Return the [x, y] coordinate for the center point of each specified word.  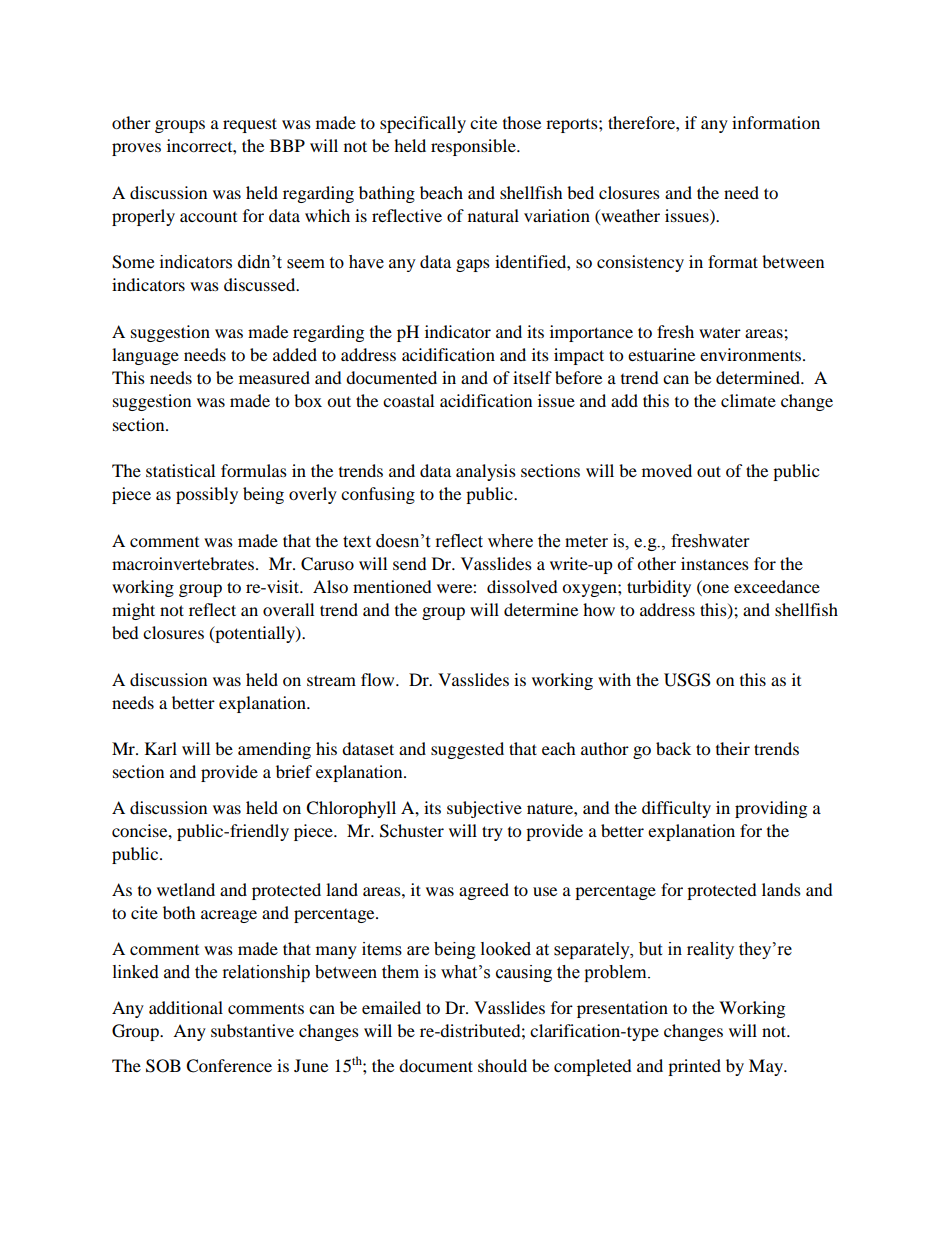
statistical [180, 470]
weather [629, 215]
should [502, 1065]
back [673, 748]
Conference [229, 1066]
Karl [161, 748]
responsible [474, 147]
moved [667, 470]
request [250, 125]
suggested [467, 750]
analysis [486, 472]
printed [694, 1067]
